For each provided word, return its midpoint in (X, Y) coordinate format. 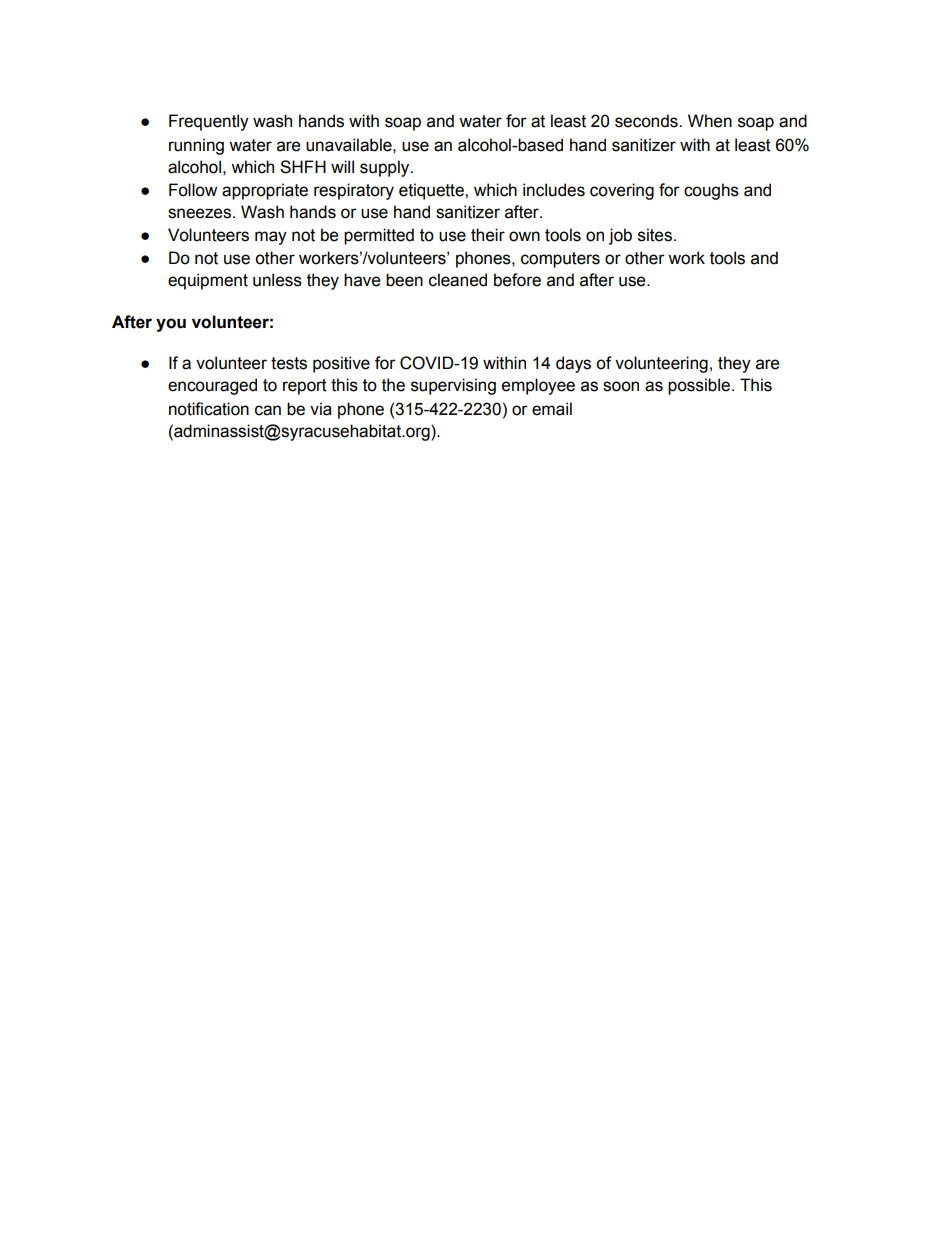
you (171, 325)
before (517, 280)
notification (209, 409)
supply (386, 168)
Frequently (209, 122)
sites (655, 235)
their (488, 235)
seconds (647, 121)
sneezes (199, 213)
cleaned (458, 280)
